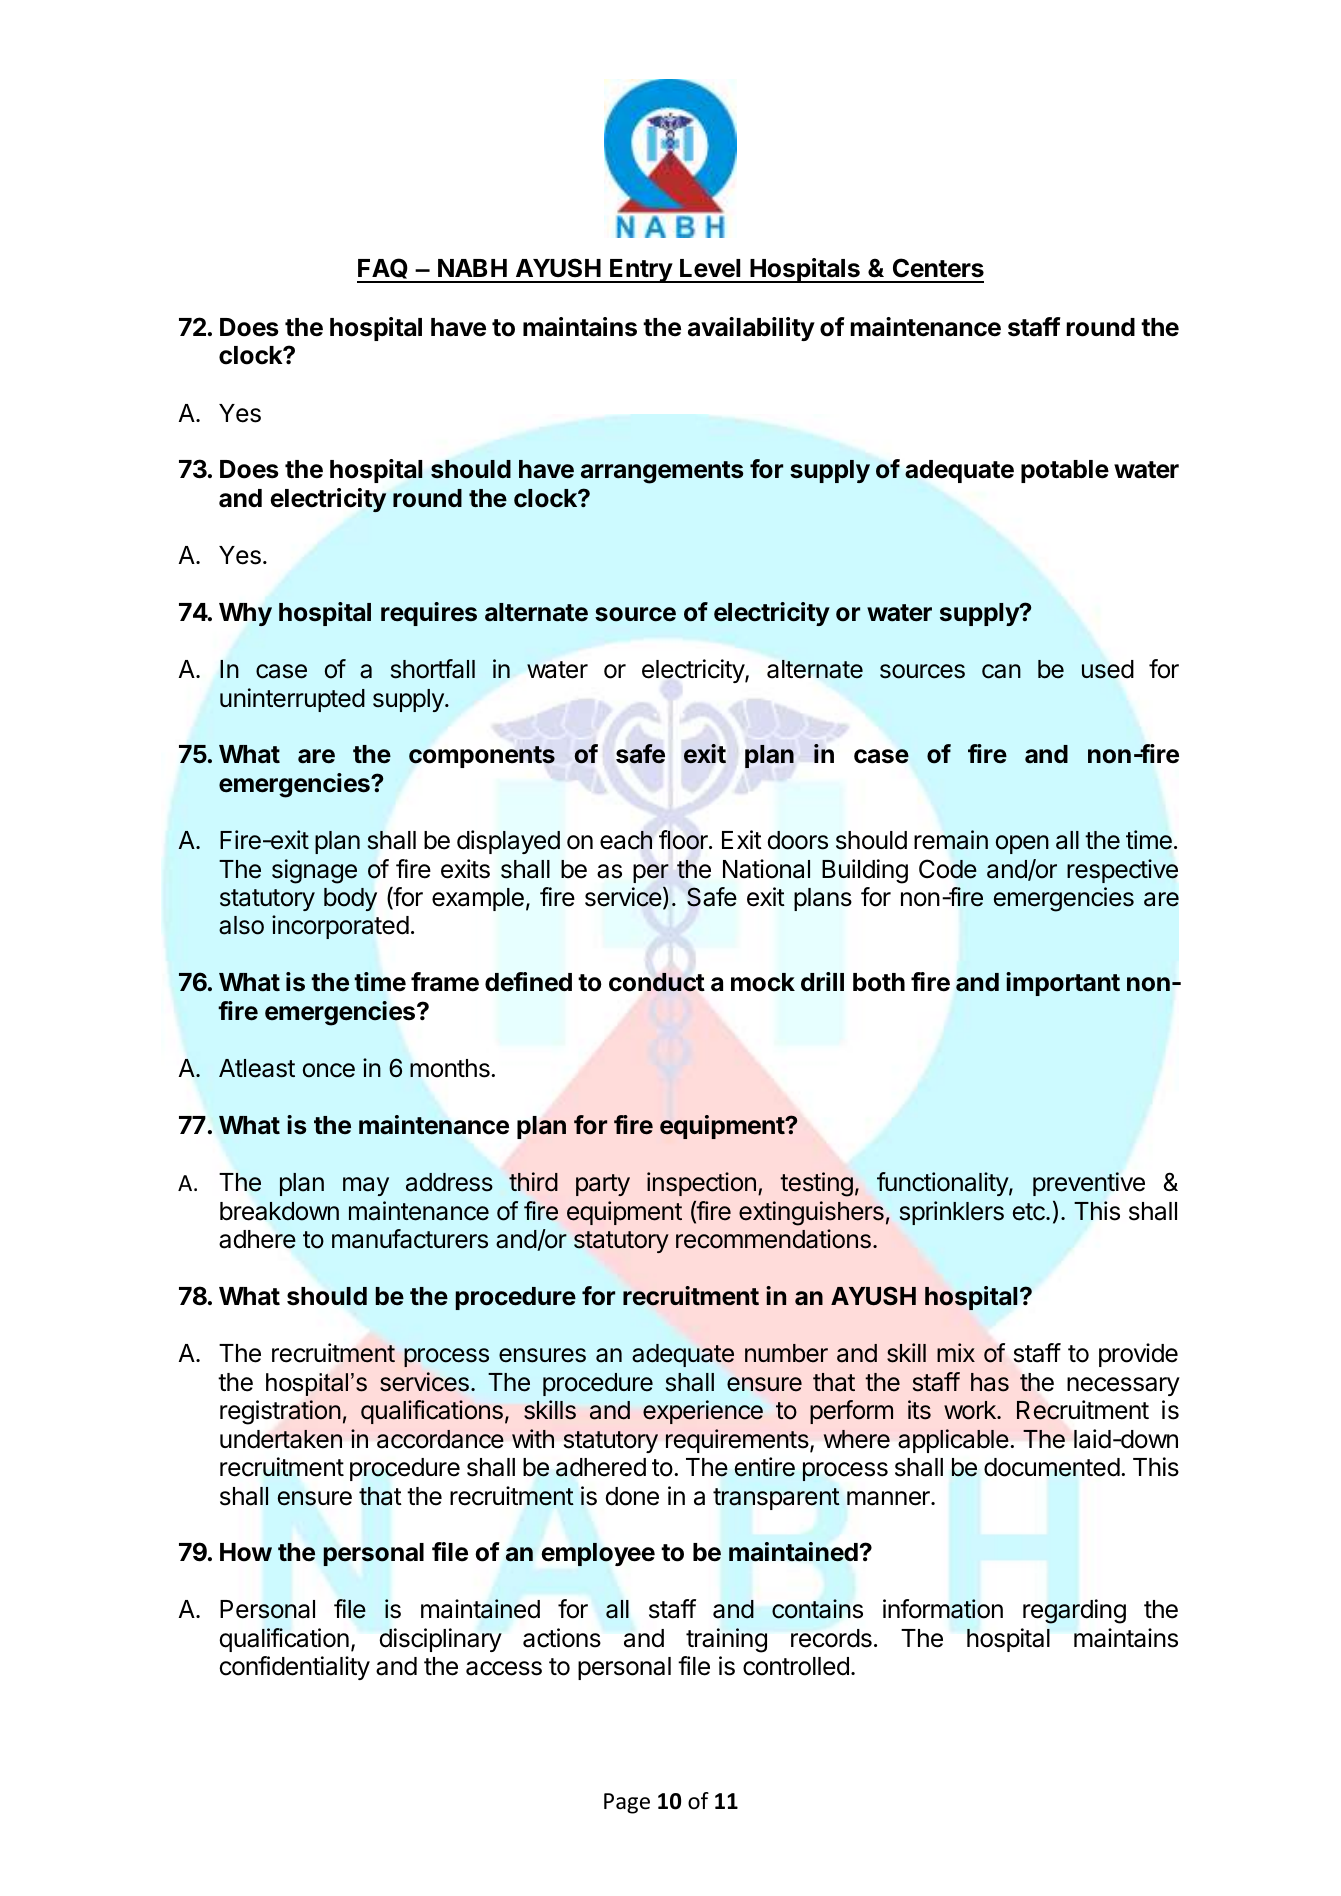 This screenshot has width=1341, height=1896. Describe the element at coordinates (295, 1668) in the screenshot. I see `confidentiality` at that location.
